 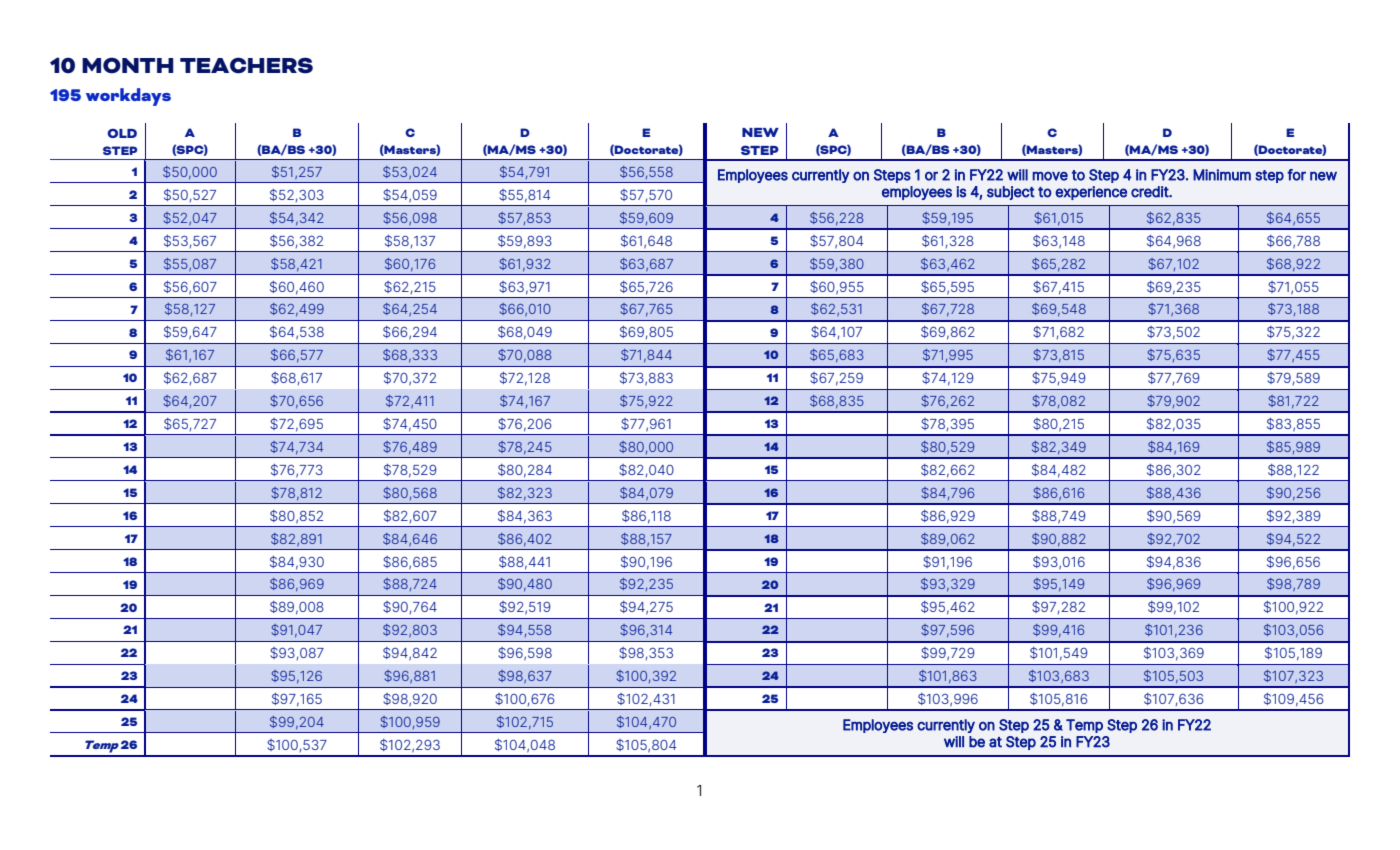 What do you see at coordinates (1091, 193) in the screenshot?
I see `experience` at bounding box center [1091, 193].
